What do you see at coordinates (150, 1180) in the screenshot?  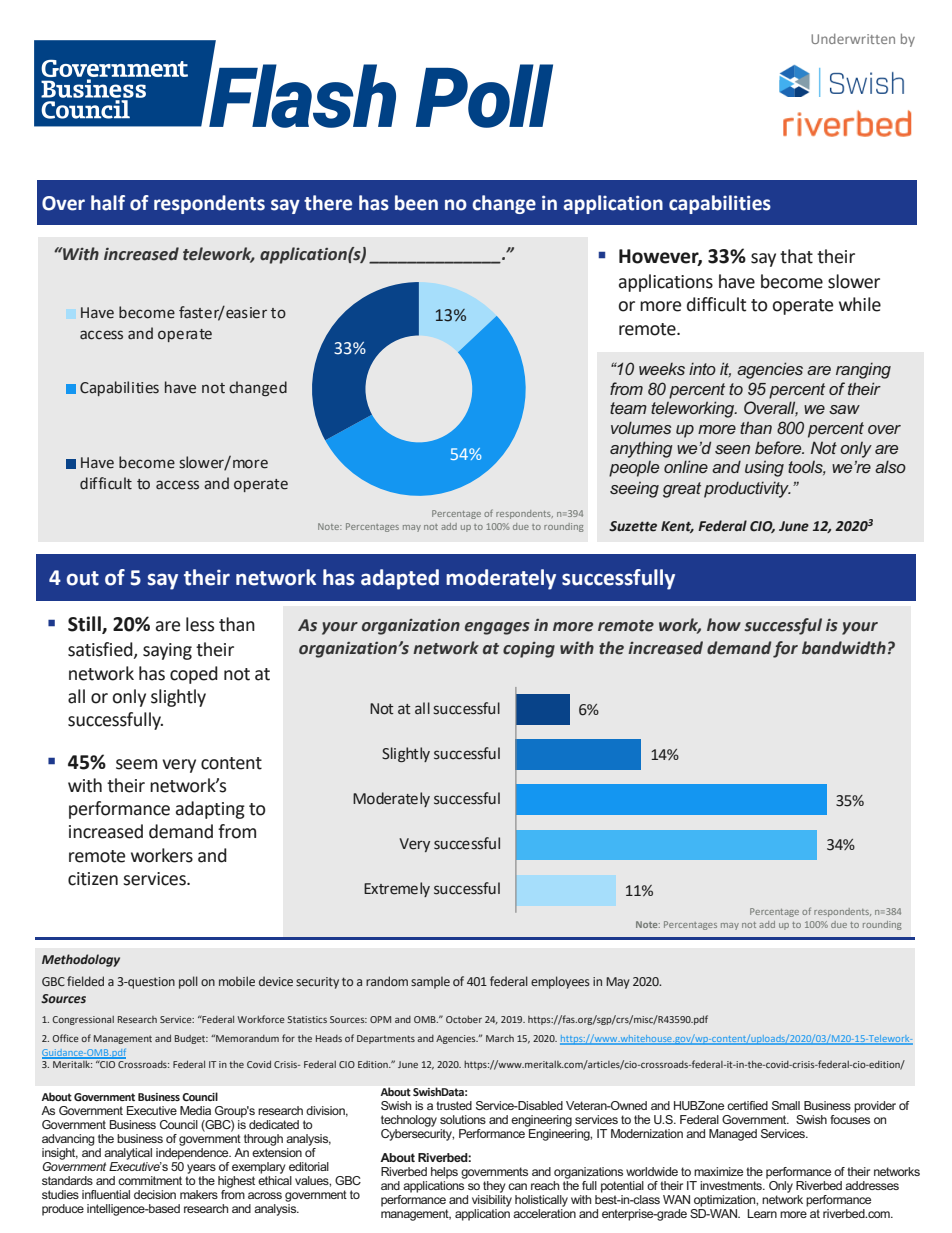 I see `commitment` at bounding box center [150, 1180].
